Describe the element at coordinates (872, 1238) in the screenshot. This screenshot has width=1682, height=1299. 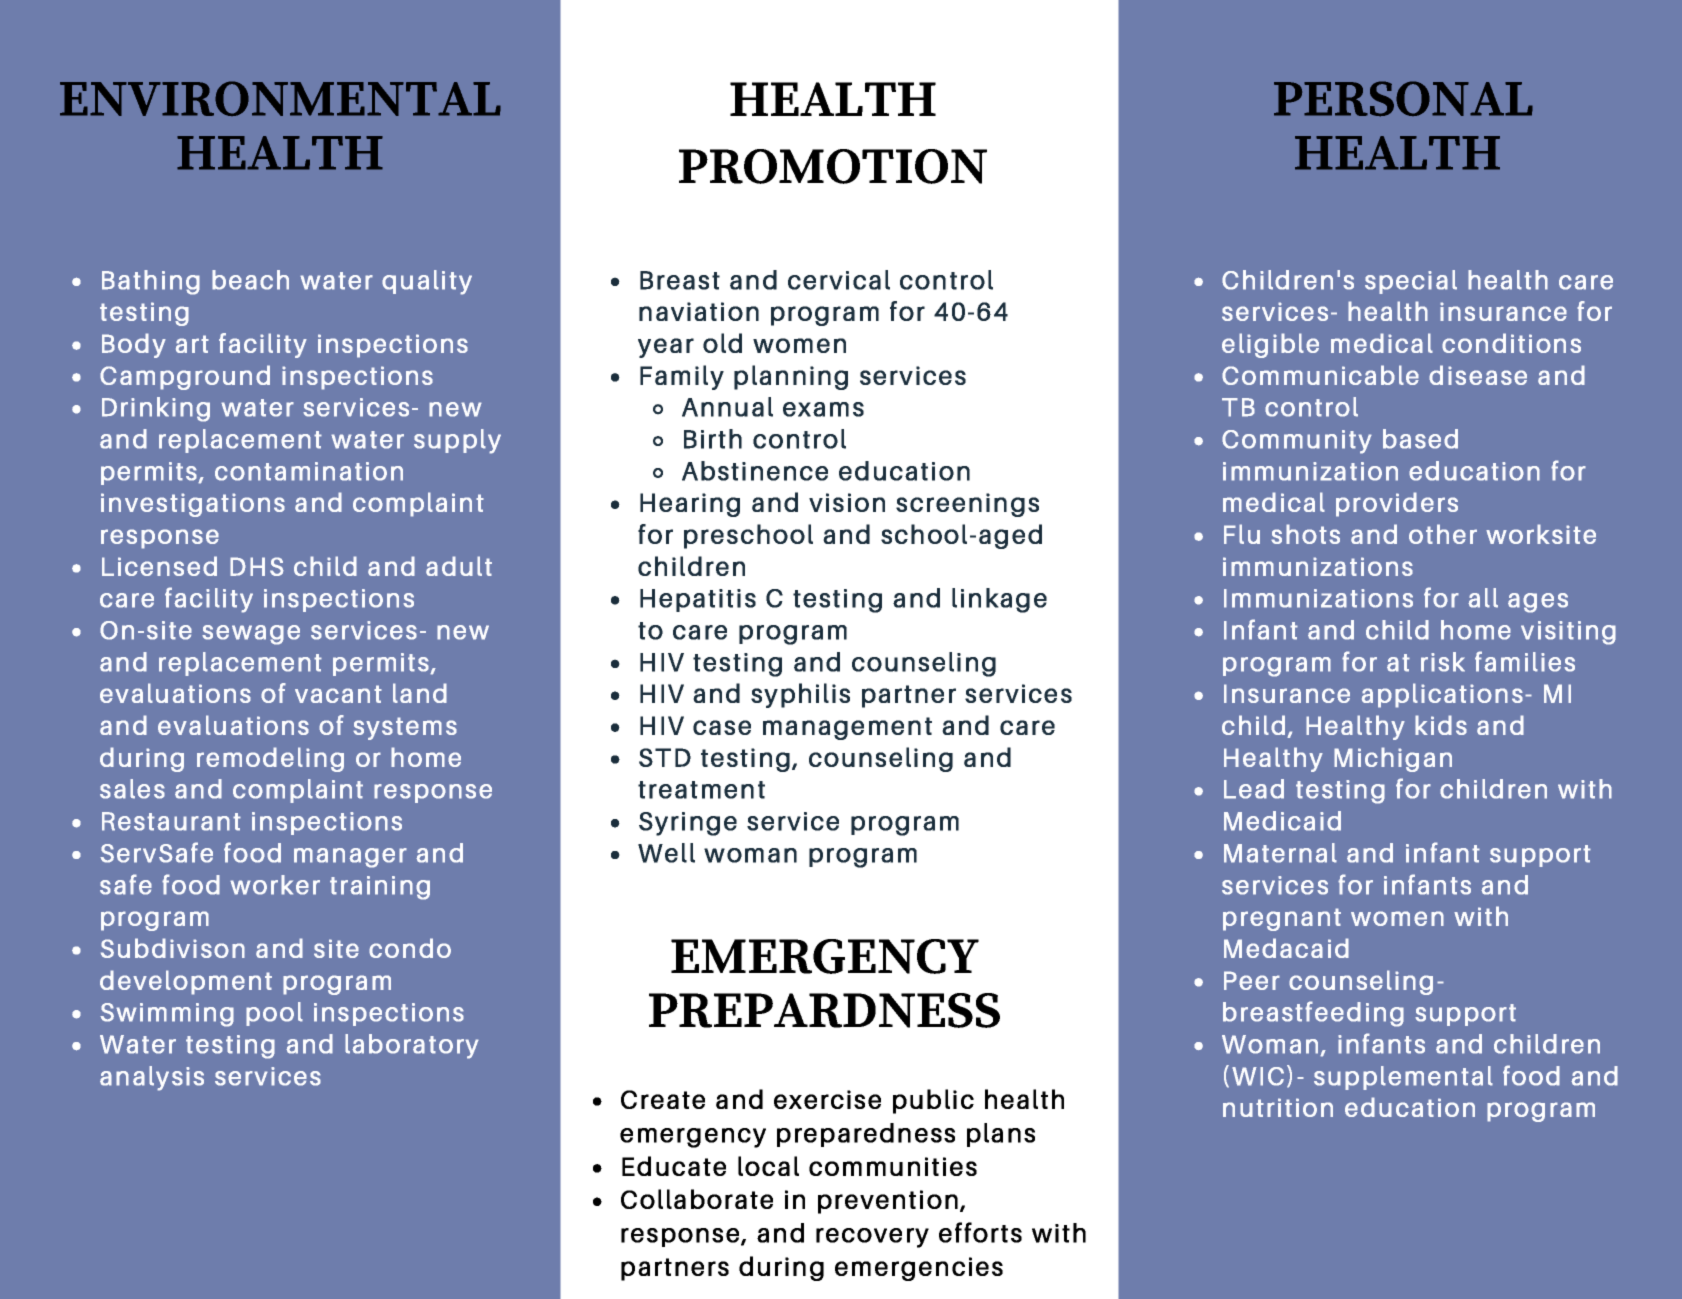
I see `recovery` at that location.
